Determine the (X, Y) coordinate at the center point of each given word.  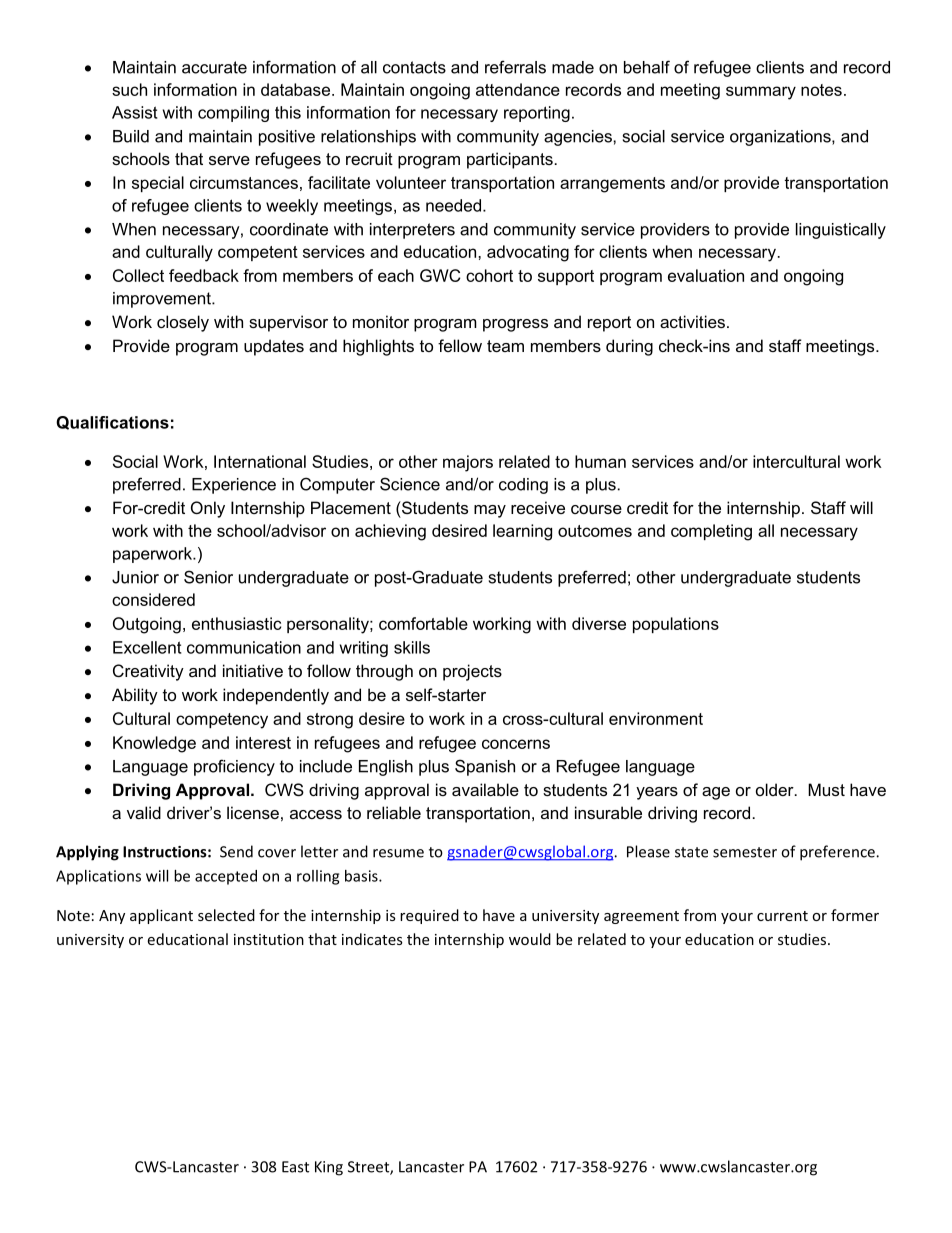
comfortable (423, 623)
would (530, 939)
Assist (135, 112)
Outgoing (147, 625)
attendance (518, 89)
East (295, 1167)
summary (761, 93)
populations (676, 625)
